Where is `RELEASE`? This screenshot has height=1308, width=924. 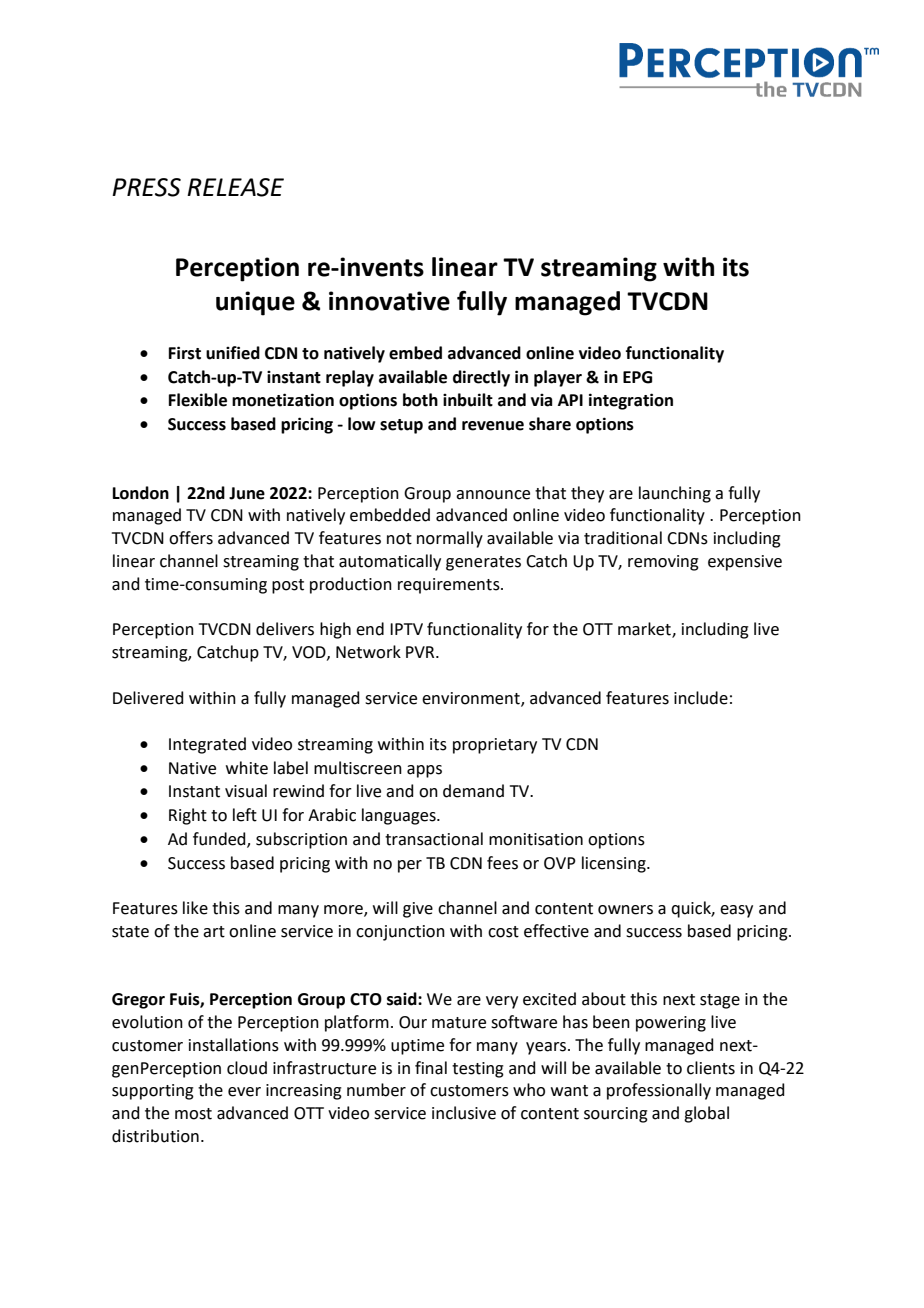
RELEASE is located at coordinates (235, 187).
